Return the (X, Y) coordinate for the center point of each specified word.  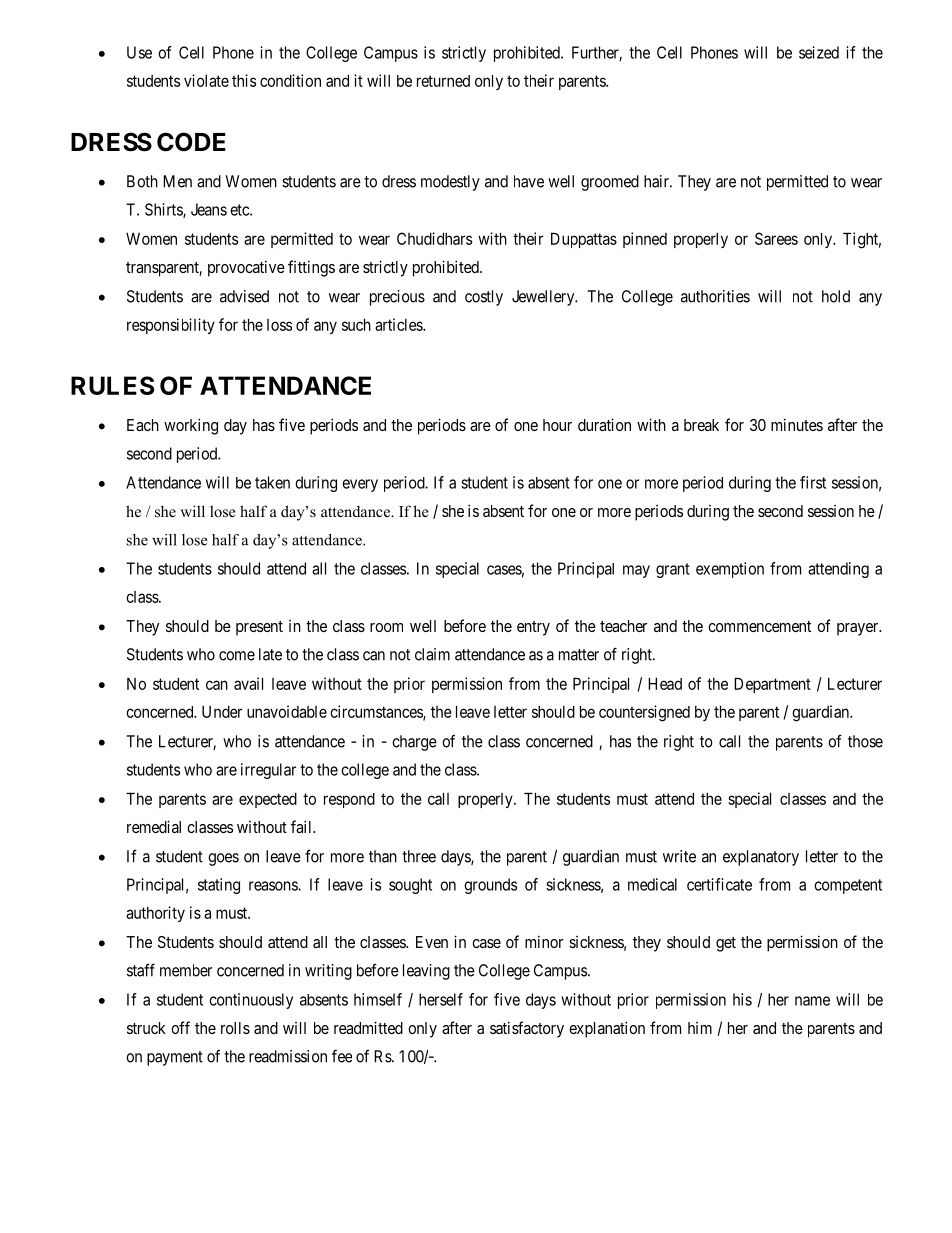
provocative (246, 268)
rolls (235, 1028)
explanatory (761, 858)
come (237, 656)
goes (223, 859)
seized (819, 52)
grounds (490, 886)
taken (272, 482)
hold (836, 296)
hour (557, 425)
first (813, 482)
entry (533, 628)
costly (484, 298)
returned (443, 81)
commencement (759, 626)
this (244, 80)
